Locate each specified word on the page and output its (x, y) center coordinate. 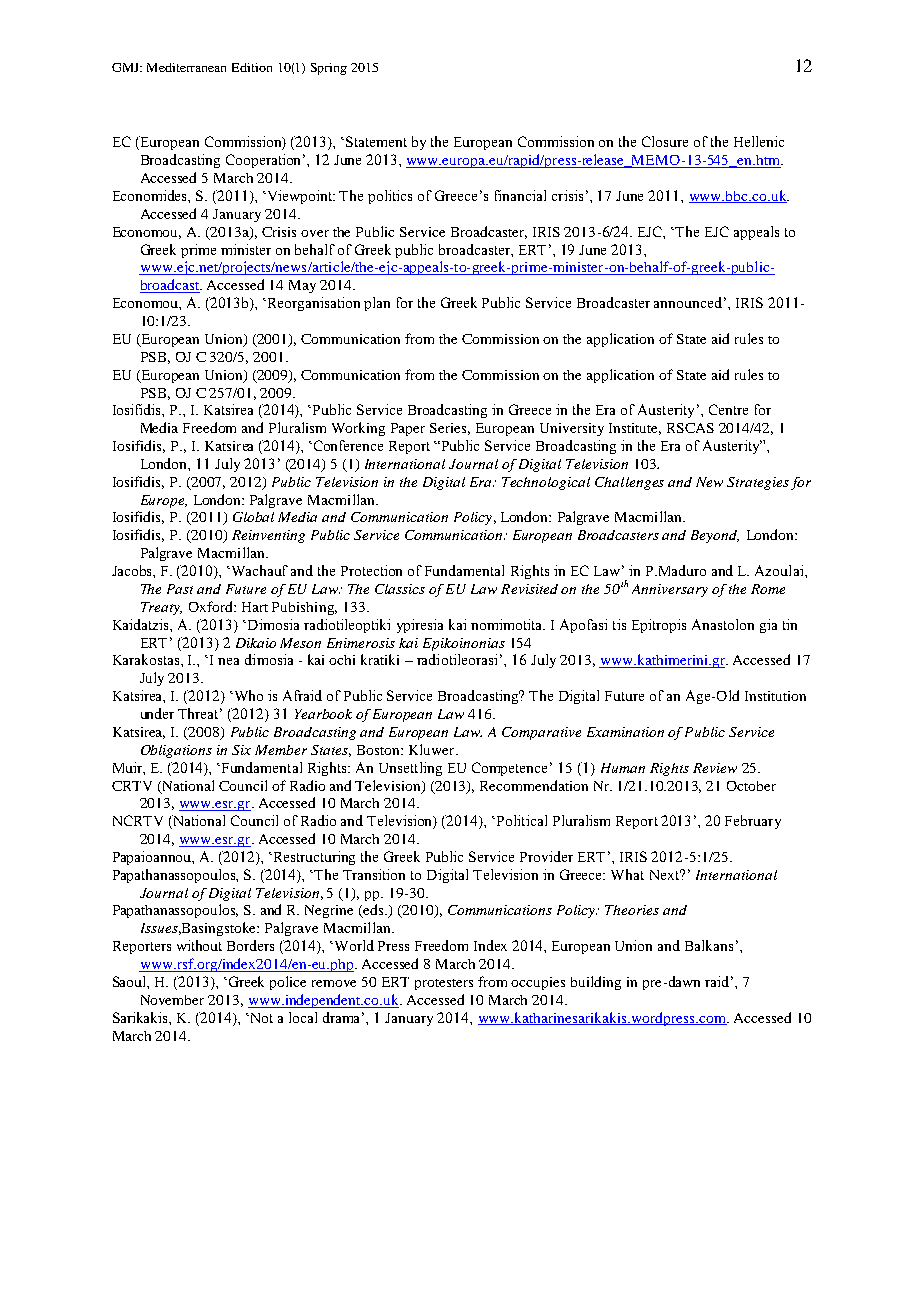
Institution (775, 696)
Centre (728, 409)
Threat (200, 713)
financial (520, 195)
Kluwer (433, 749)
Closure (665, 141)
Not (260, 1018)
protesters (444, 984)
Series (450, 429)
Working (358, 429)
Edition (252, 67)
